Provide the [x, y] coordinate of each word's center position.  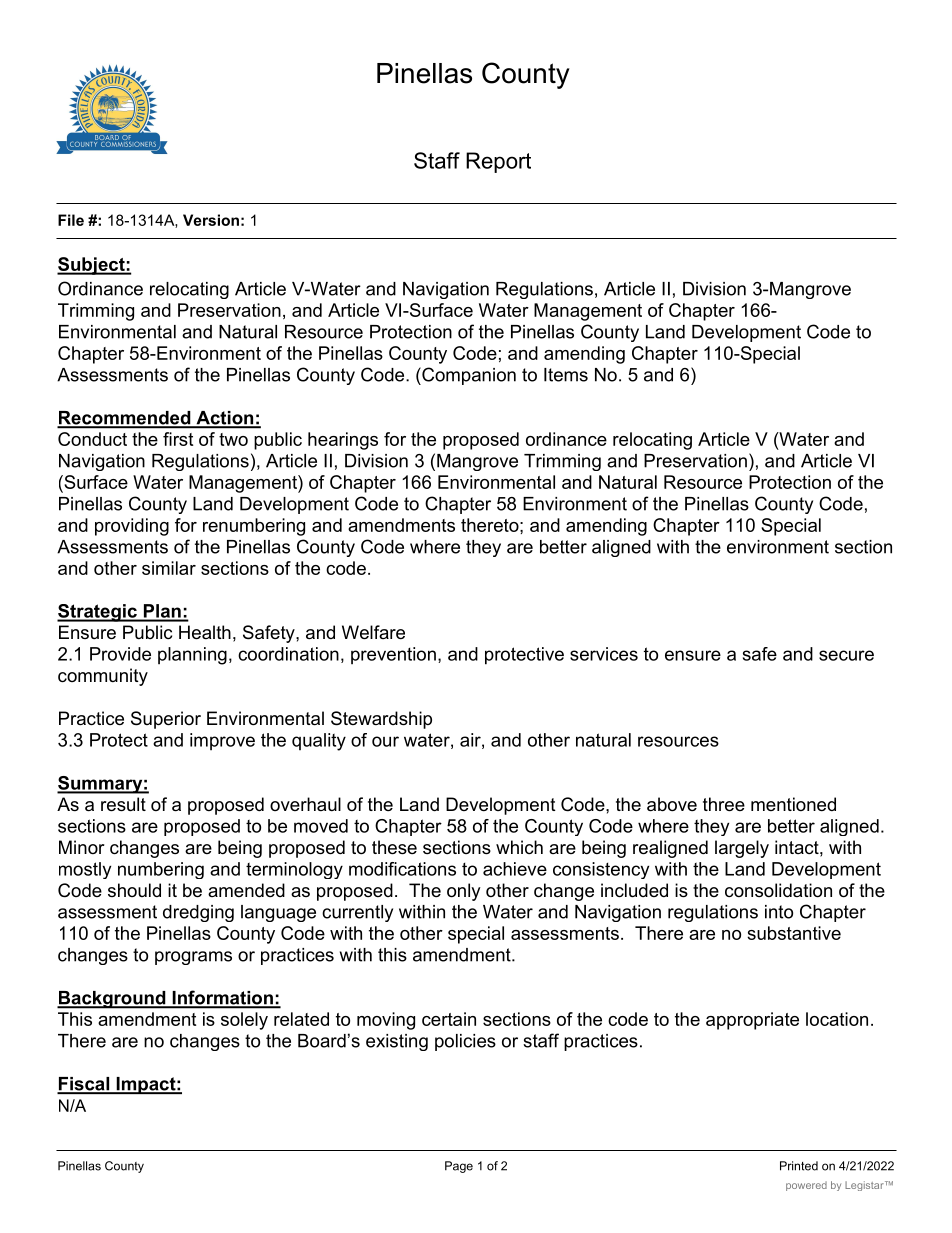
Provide [120, 654]
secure [846, 655]
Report [498, 162]
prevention [393, 656]
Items [566, 375]
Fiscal [84, 1085]
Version [211, 220]
